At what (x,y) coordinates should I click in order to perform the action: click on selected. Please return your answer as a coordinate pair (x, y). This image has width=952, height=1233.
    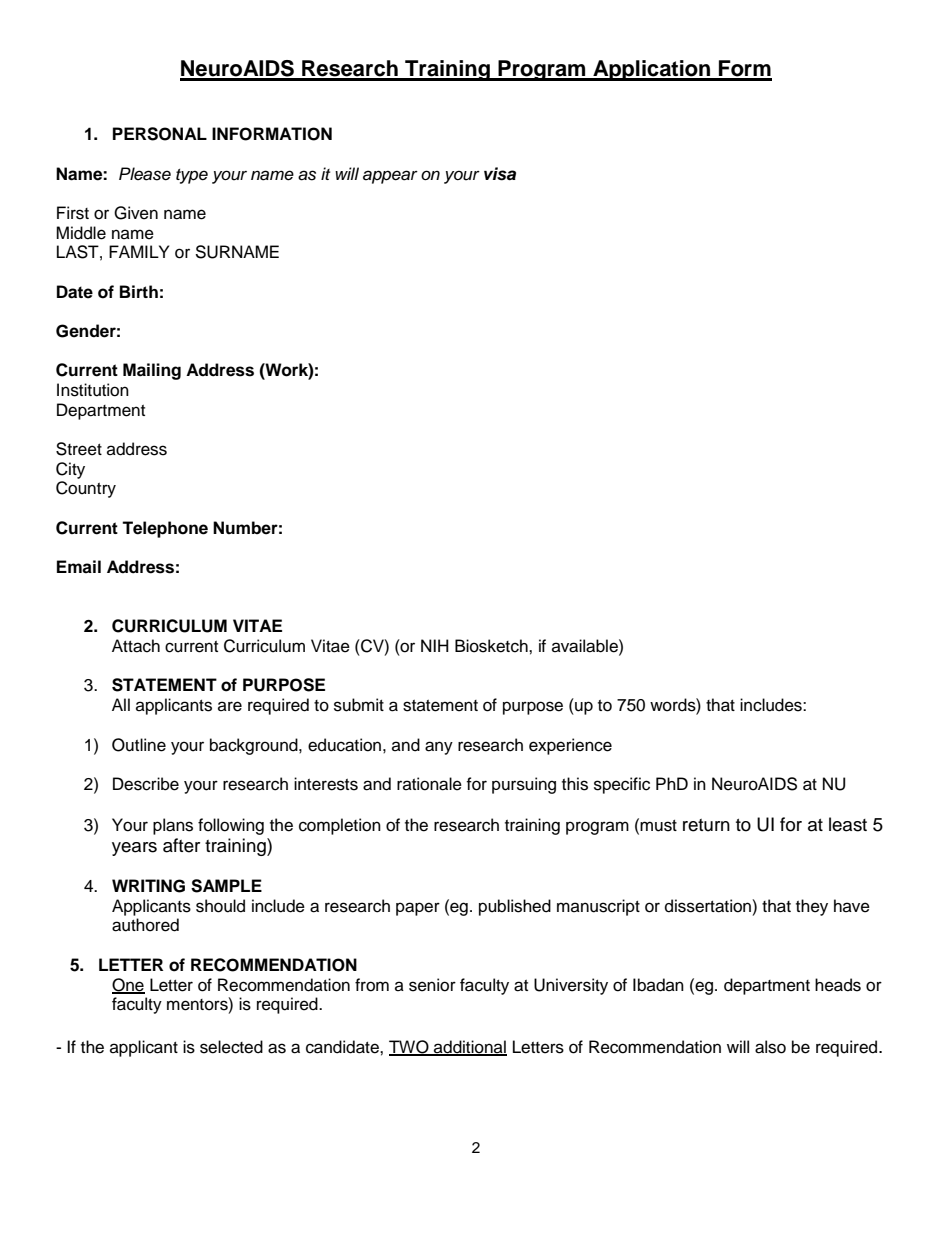
    Looking at the image, I should click on (231, 1047).
